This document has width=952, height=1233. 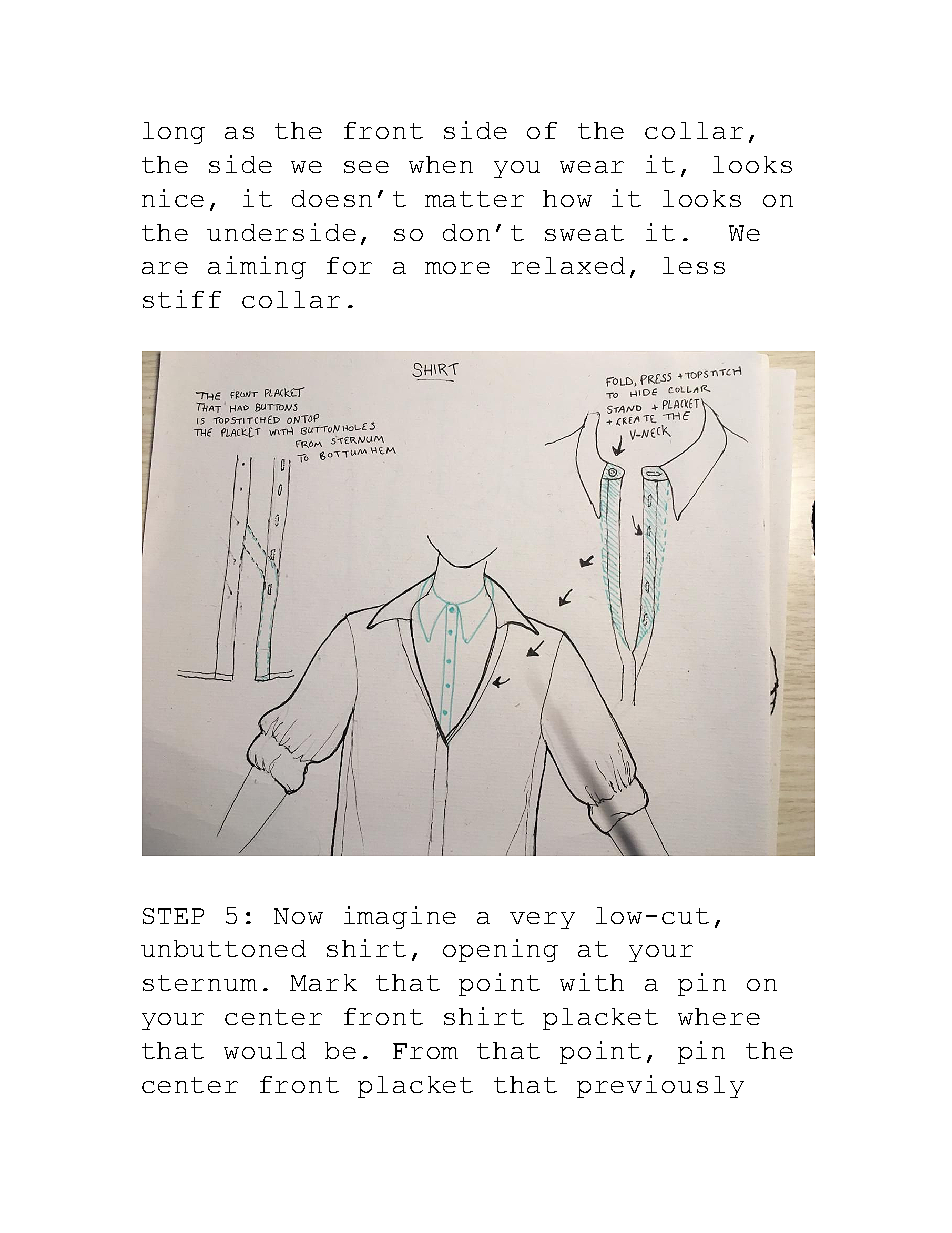 I want to click on wear, so click(x=592, y=167).
